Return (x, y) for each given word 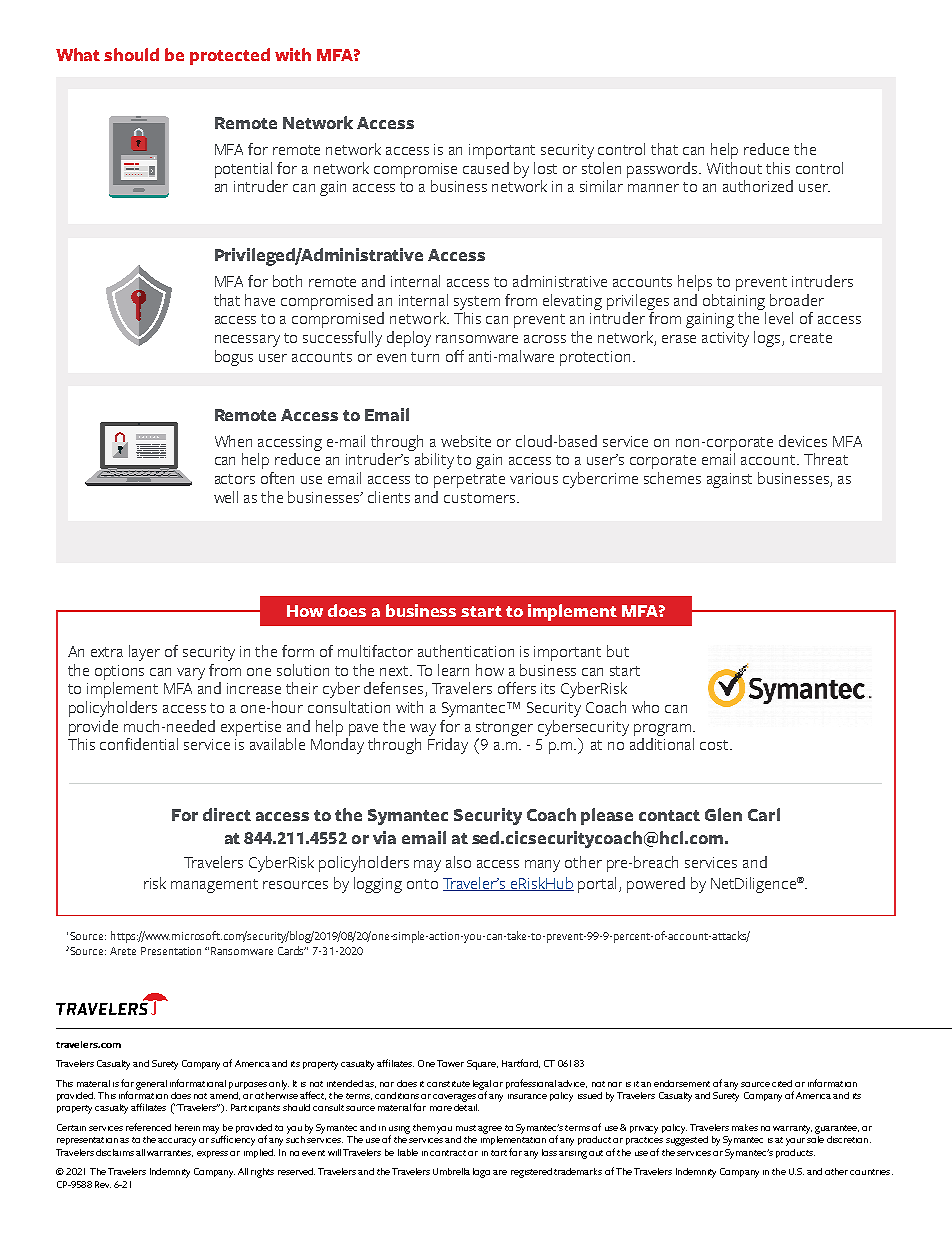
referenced (148, 1127)
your (795, 1142)
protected (230, 56)
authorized (758, 186)
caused (486, 168)
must (466, 1128)
